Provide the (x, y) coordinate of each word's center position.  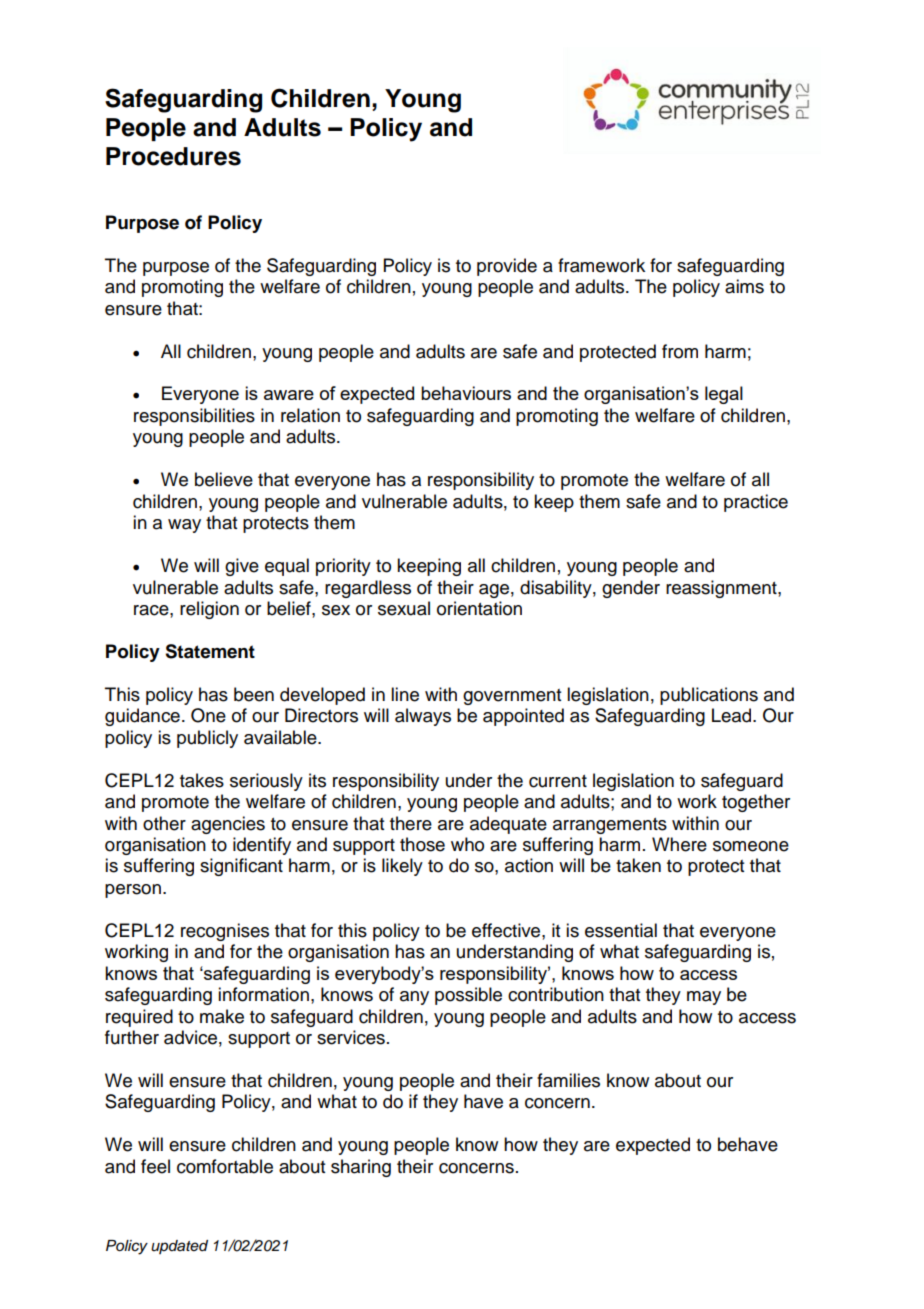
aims (744, 286)
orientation (479, 608)
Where (679, 844)
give (242, 567)
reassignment (722, 589)
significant (241, 867)
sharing (361, 1168)
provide (507, 267)
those (422, 844)
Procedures (173, 156)
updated (179, 1247)
